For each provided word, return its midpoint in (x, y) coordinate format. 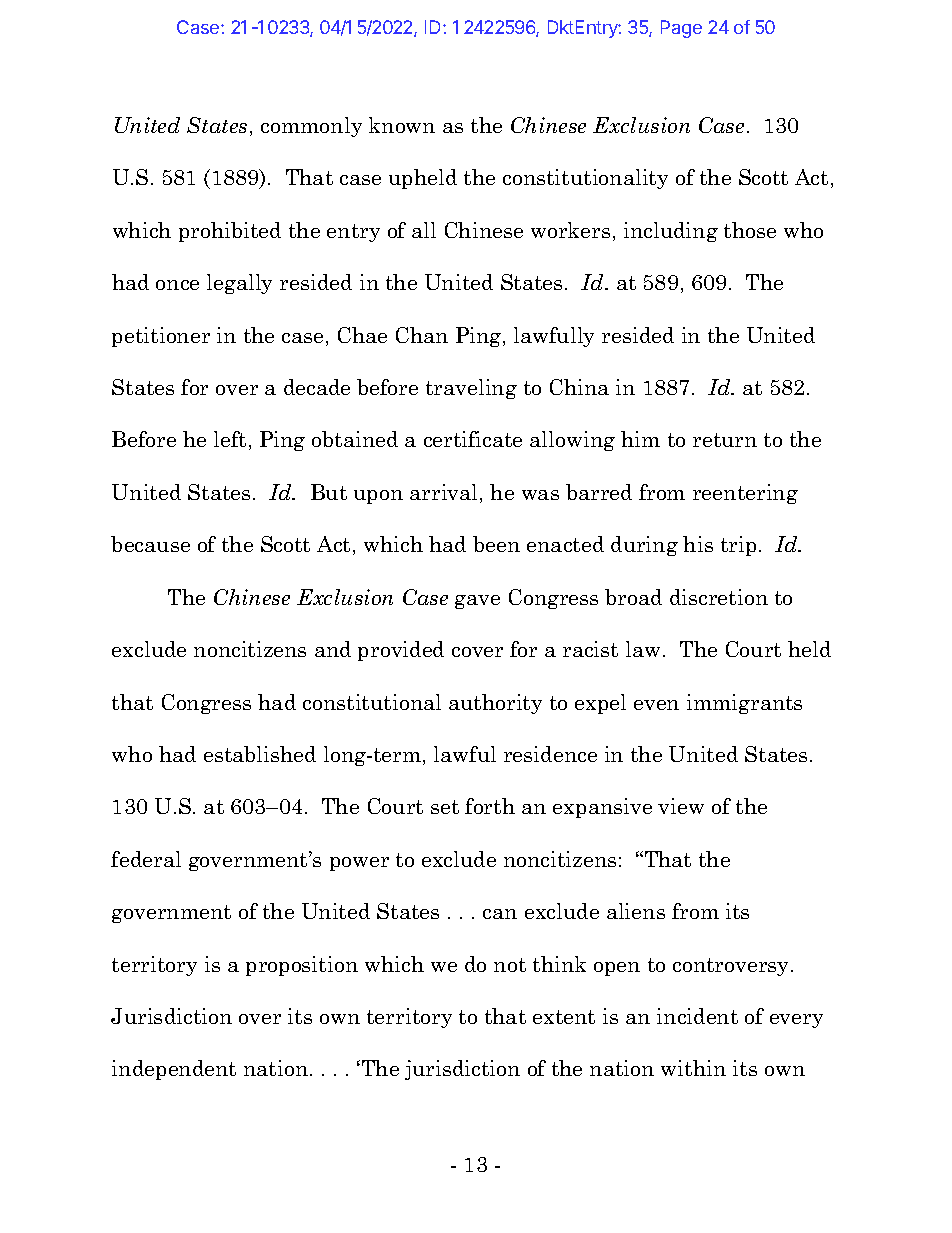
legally (239, 284)
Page (681, 29)
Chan (422, 335)
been (496, 544)
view (681, 806)
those (750, 230)
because (150, 544)
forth (490, 806)
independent (174, 1070)
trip (738, 546)
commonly (311, 127)
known (402, 125)
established (260, 754)
